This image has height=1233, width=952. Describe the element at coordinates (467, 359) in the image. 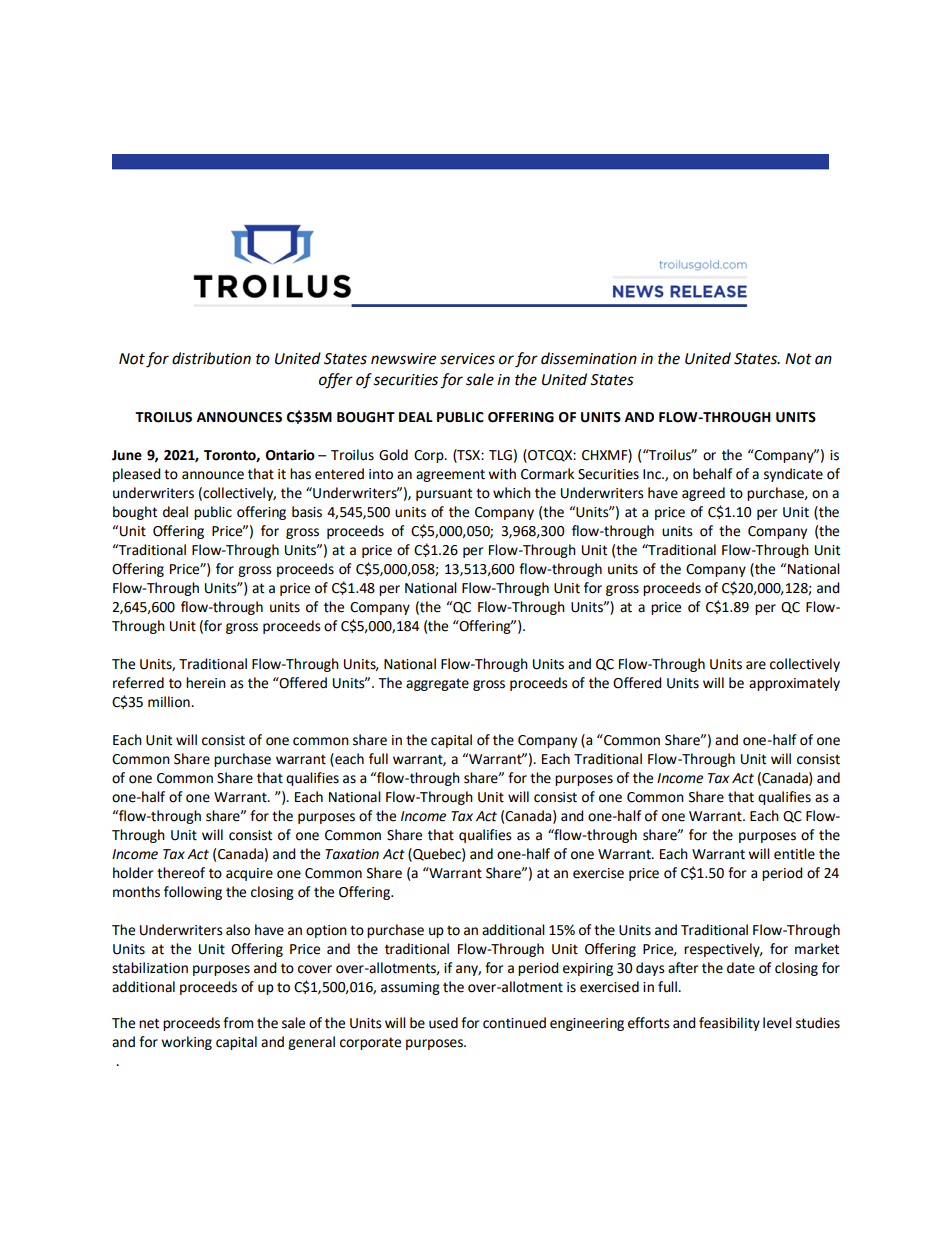

I see `services` at that location.
